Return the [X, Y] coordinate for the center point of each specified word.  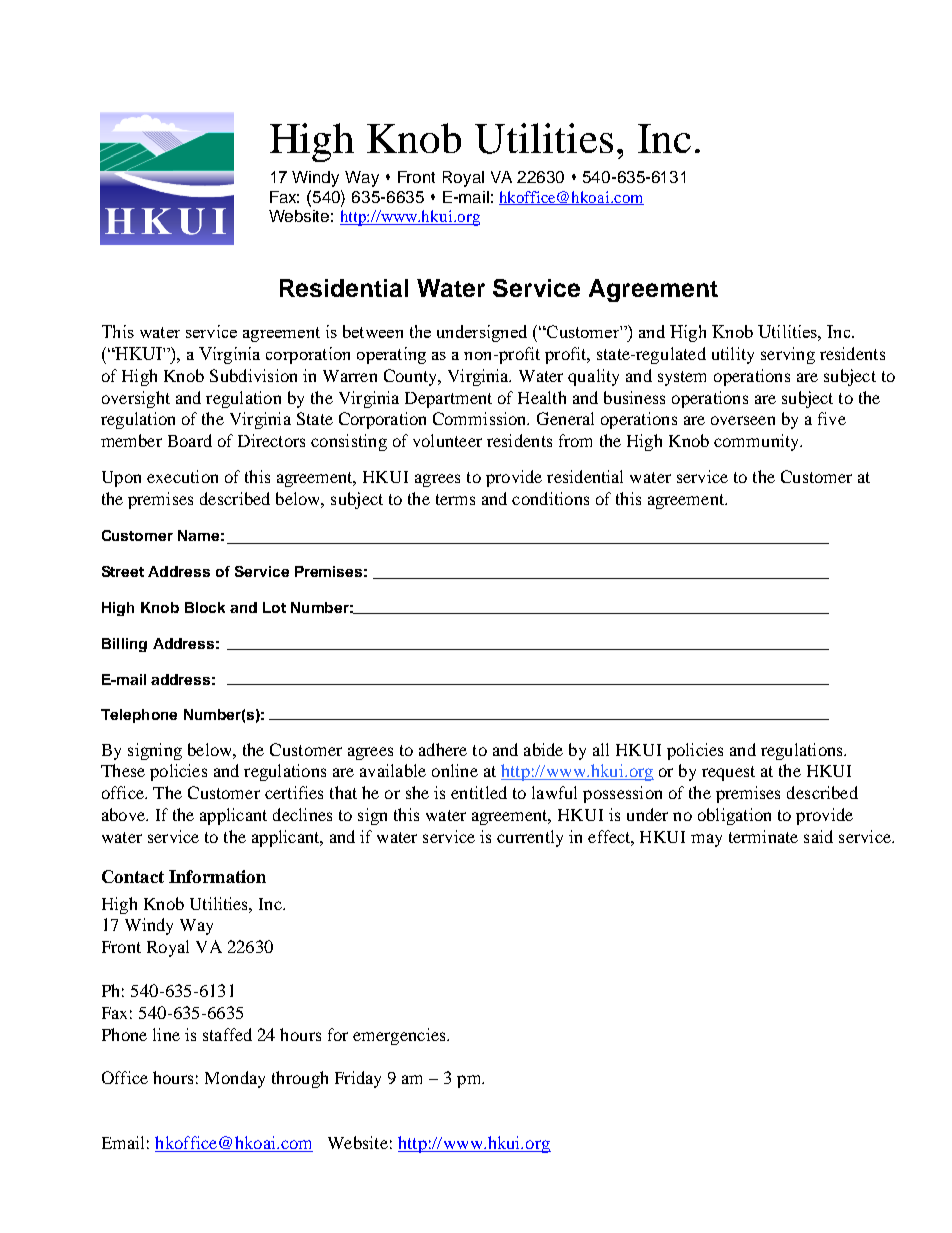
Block [205, 607]
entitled [479, 792]
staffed [227, 1034]
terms [455, 499]
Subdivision [253, 375]
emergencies [400, 1036]
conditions [550, 498]
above [124, 814]
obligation [734, 816]
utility [733, 355]
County [412, 377]
